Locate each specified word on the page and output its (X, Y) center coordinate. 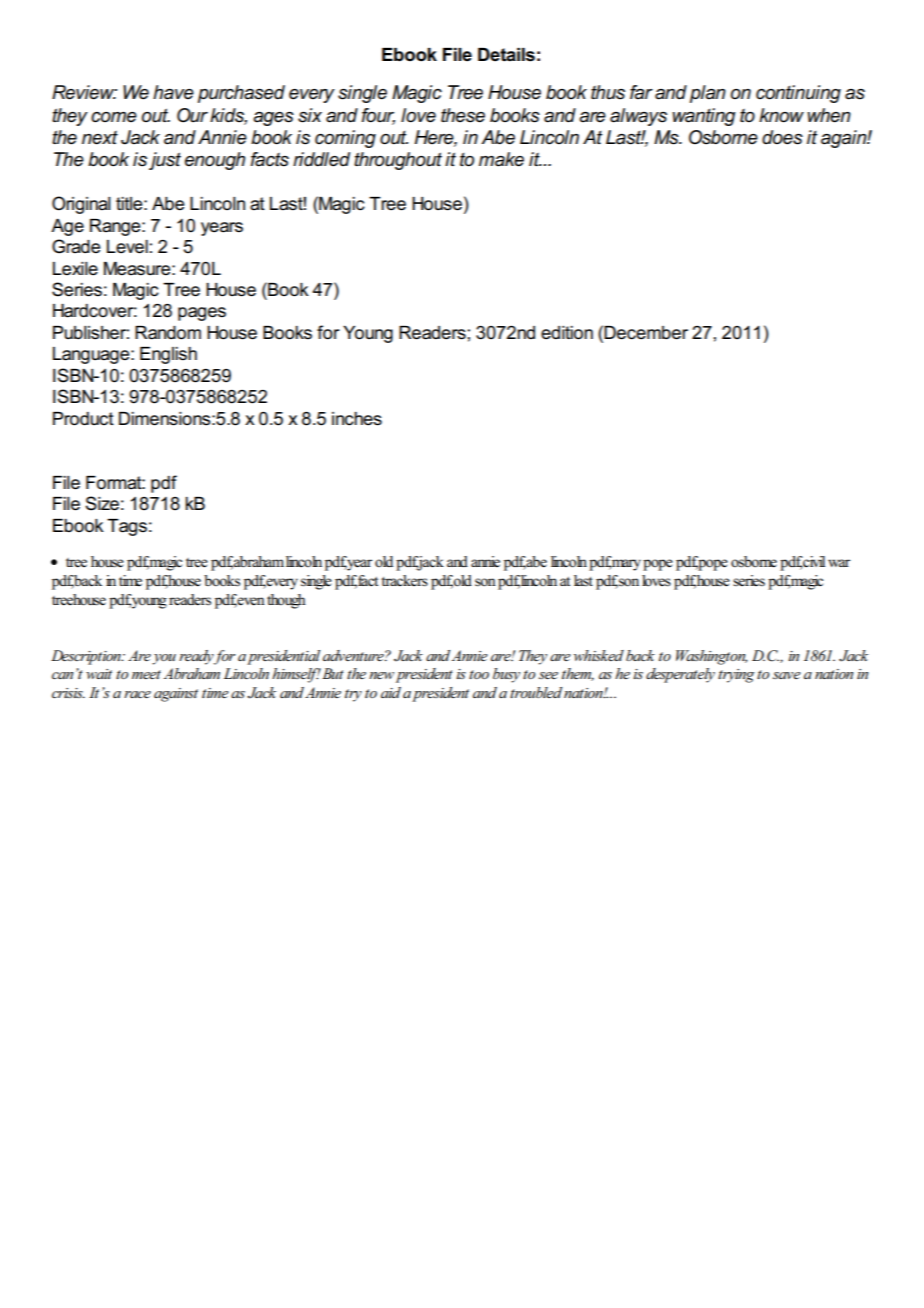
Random (168, 333)
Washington (712, 657)
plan (708, 94)
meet (146, 674)
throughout (398, 161)
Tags (127, 527)
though (286, 601)
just (165, 161)
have (173, 92)
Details (506, 55)
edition (567, 333)
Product (83, 419)
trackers (404, 581)
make (501, 159)
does (782, 137)
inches (357, 419)
